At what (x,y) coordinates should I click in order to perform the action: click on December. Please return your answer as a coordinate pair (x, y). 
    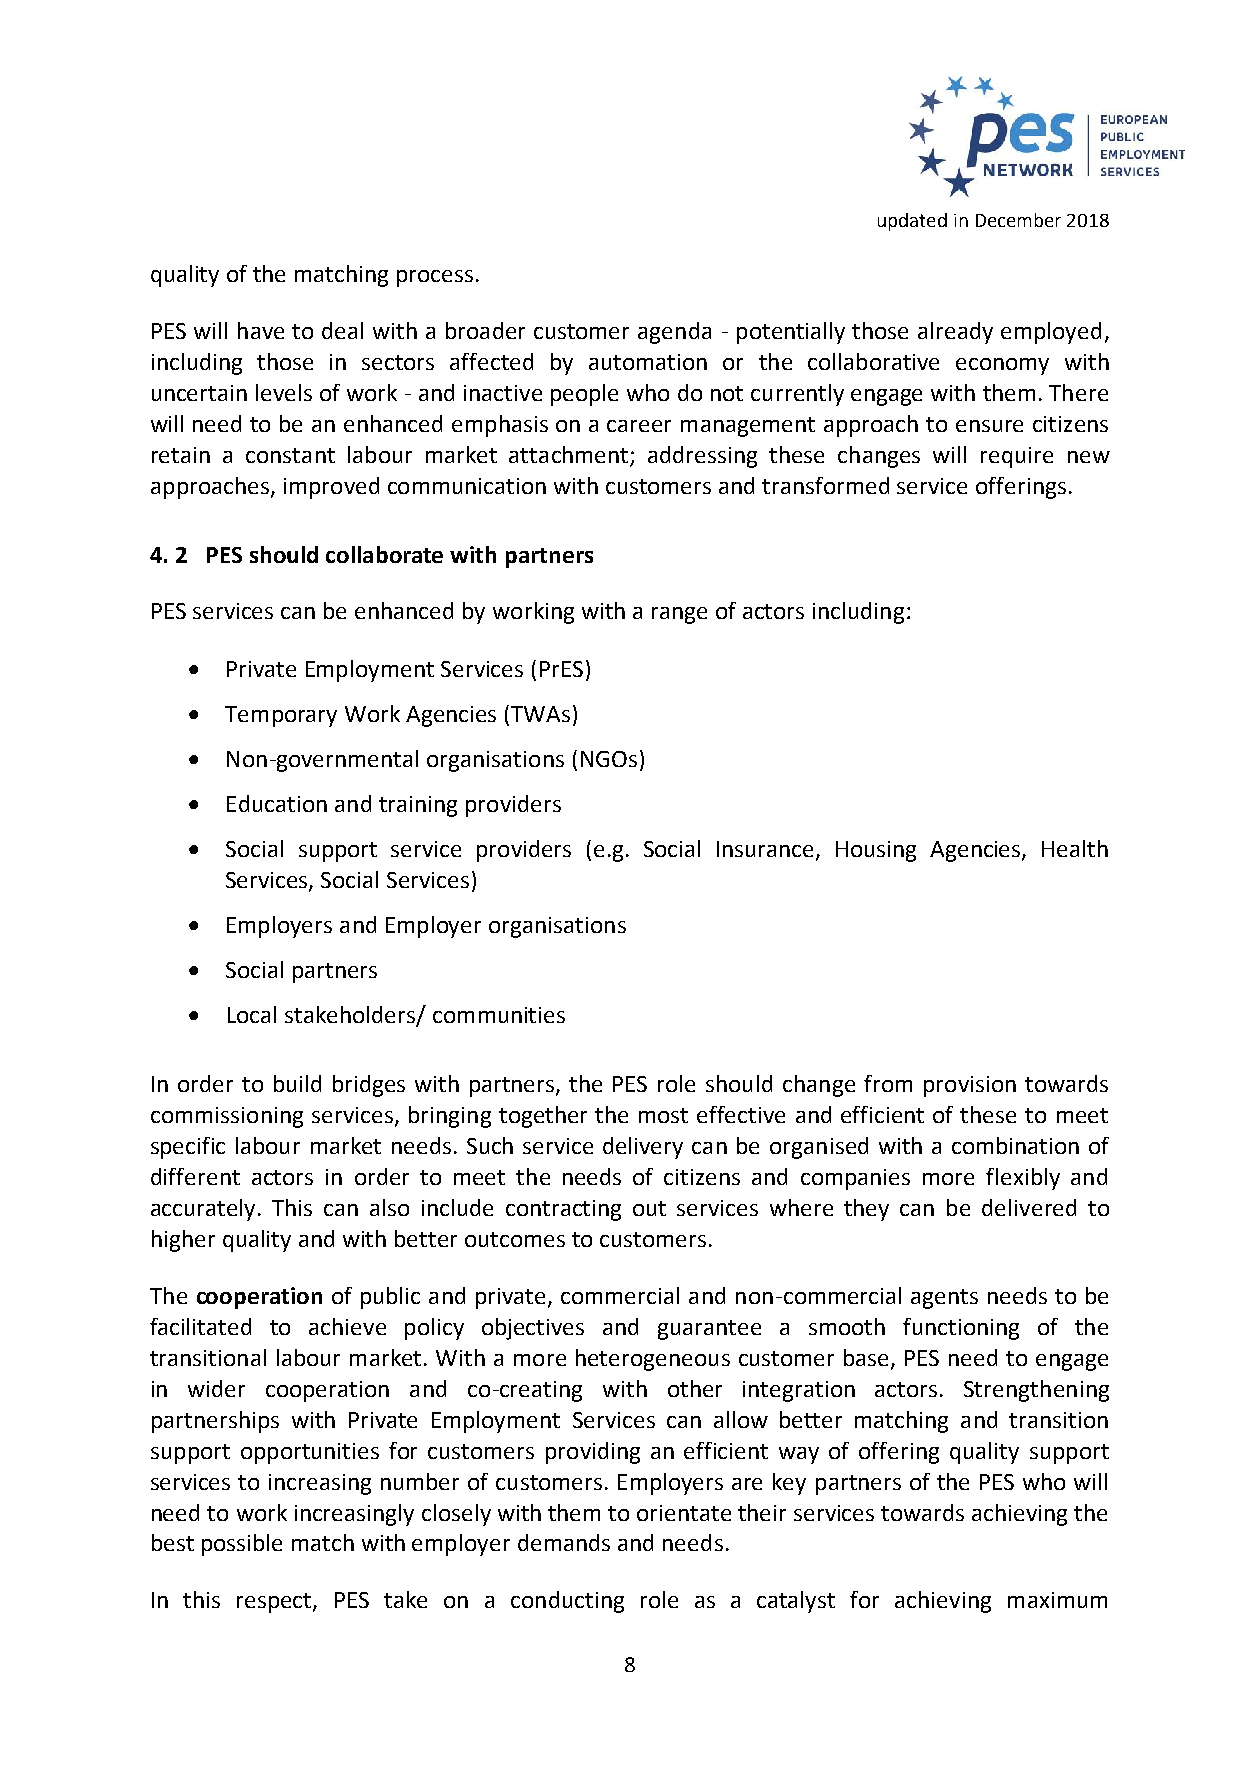
    Looking at the image, I should click on (1018, 220).
